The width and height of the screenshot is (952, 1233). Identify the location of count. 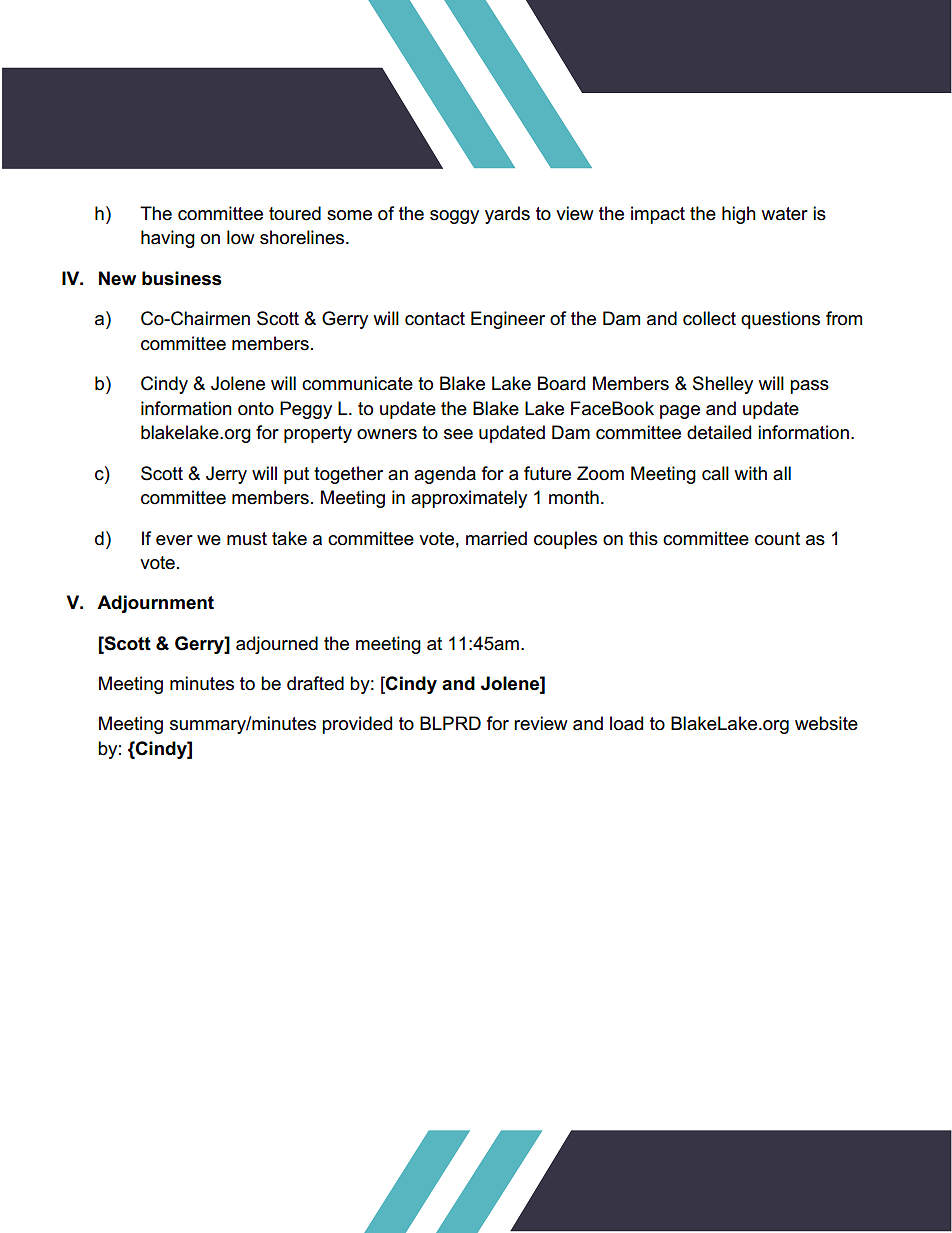
(777, 539).
